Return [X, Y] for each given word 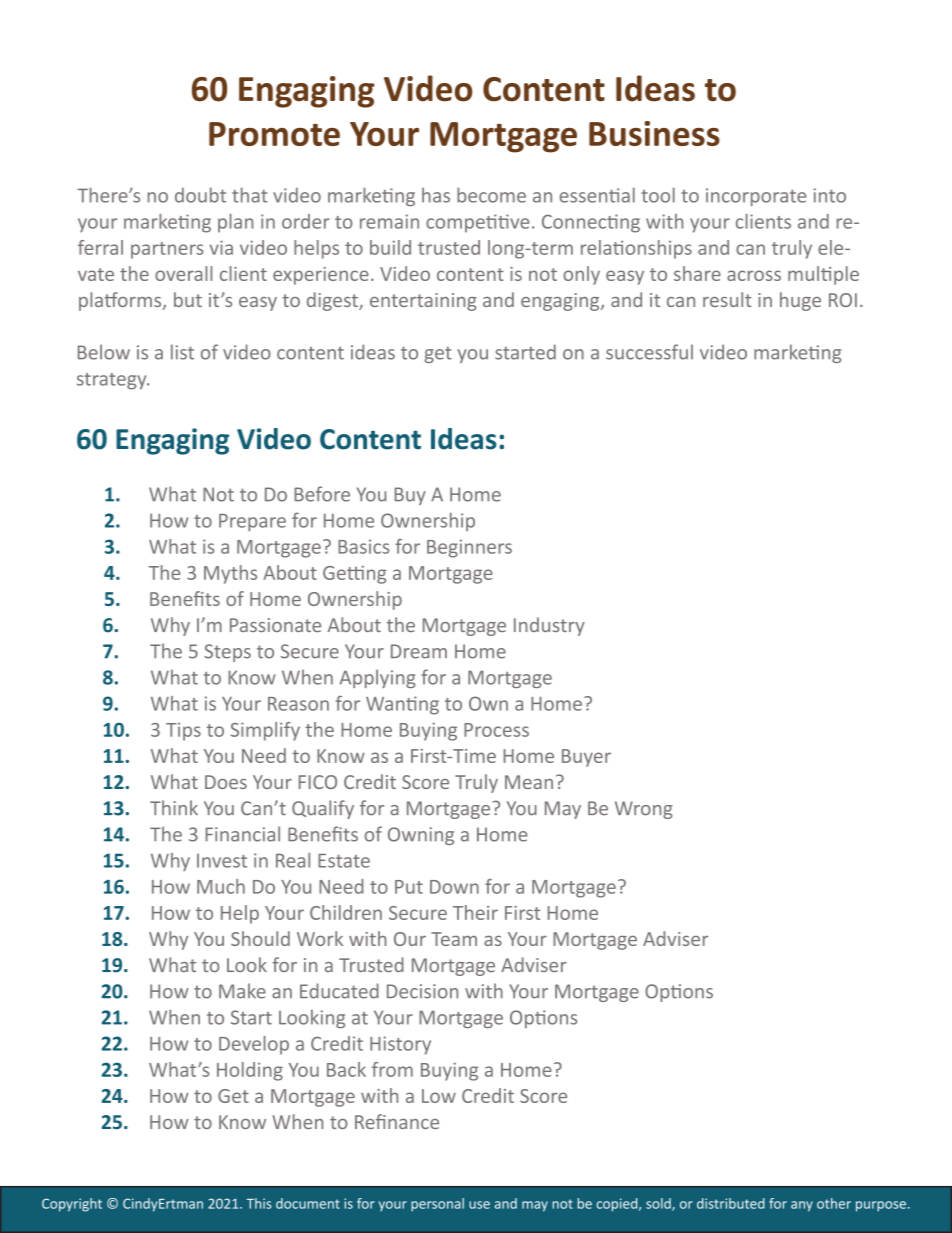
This [259, 1203]
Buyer [586, 758]
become [491, 195]
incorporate [756, 197]
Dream [419, 651]
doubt [200, 195]
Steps [227, 653]
